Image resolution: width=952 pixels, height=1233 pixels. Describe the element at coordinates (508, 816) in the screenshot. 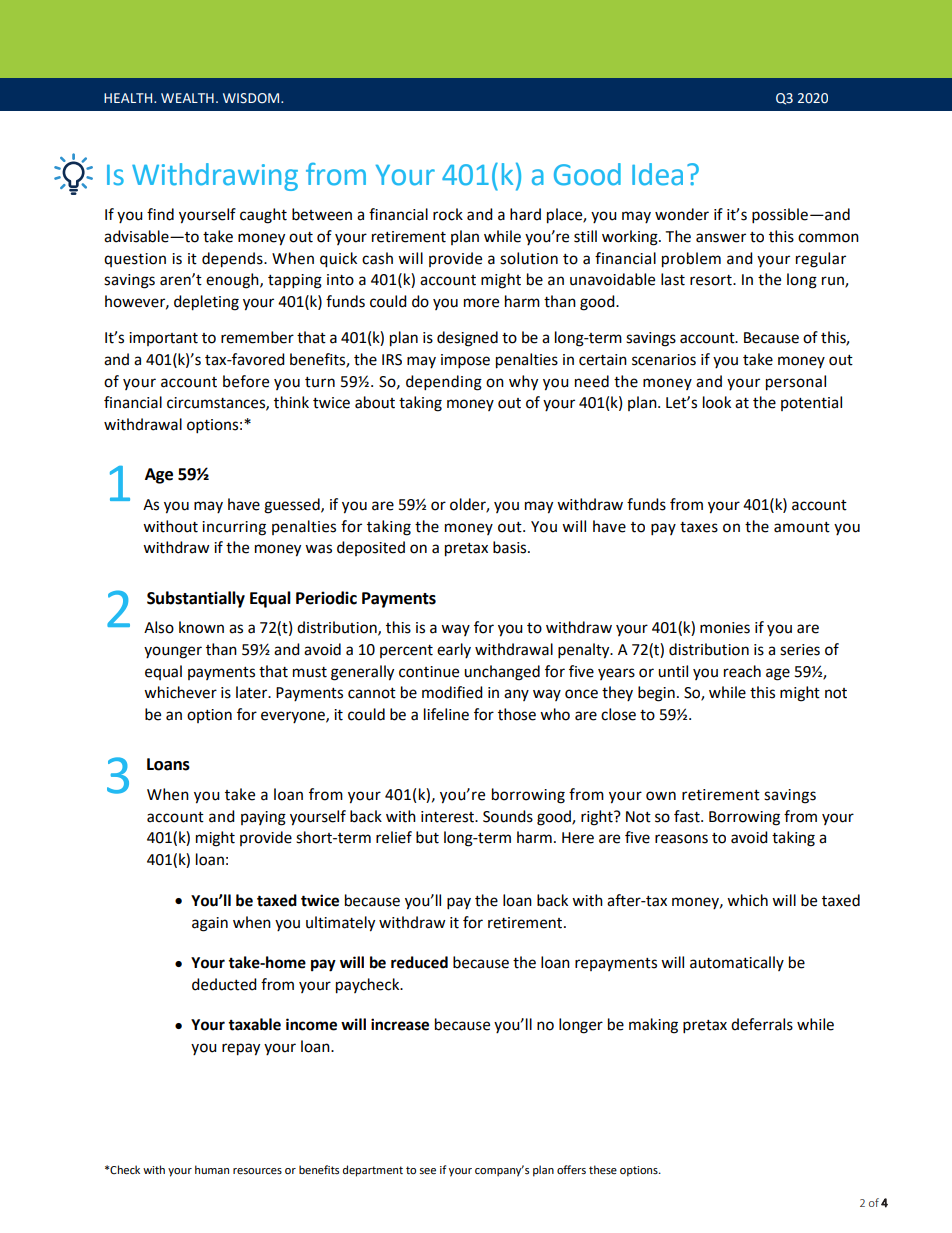

I see `Sounds` at that location.
